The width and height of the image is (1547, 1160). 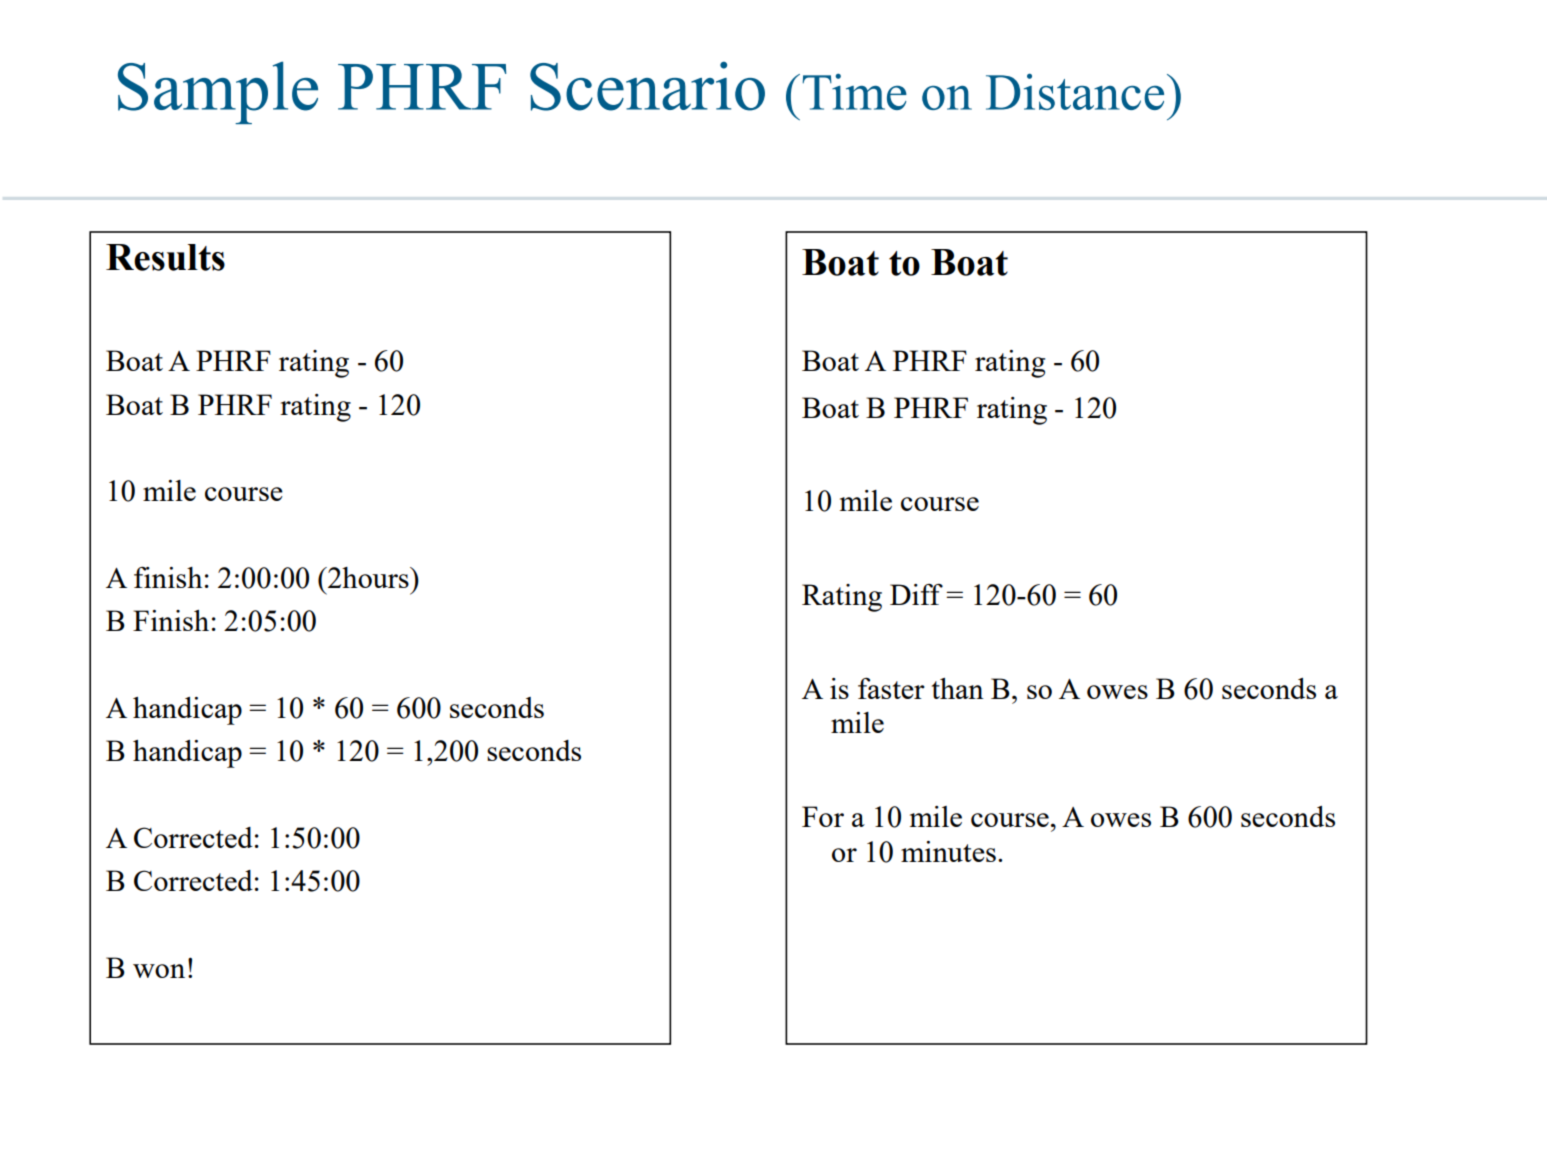 I want to click on won, so click(x=159, y=971).
